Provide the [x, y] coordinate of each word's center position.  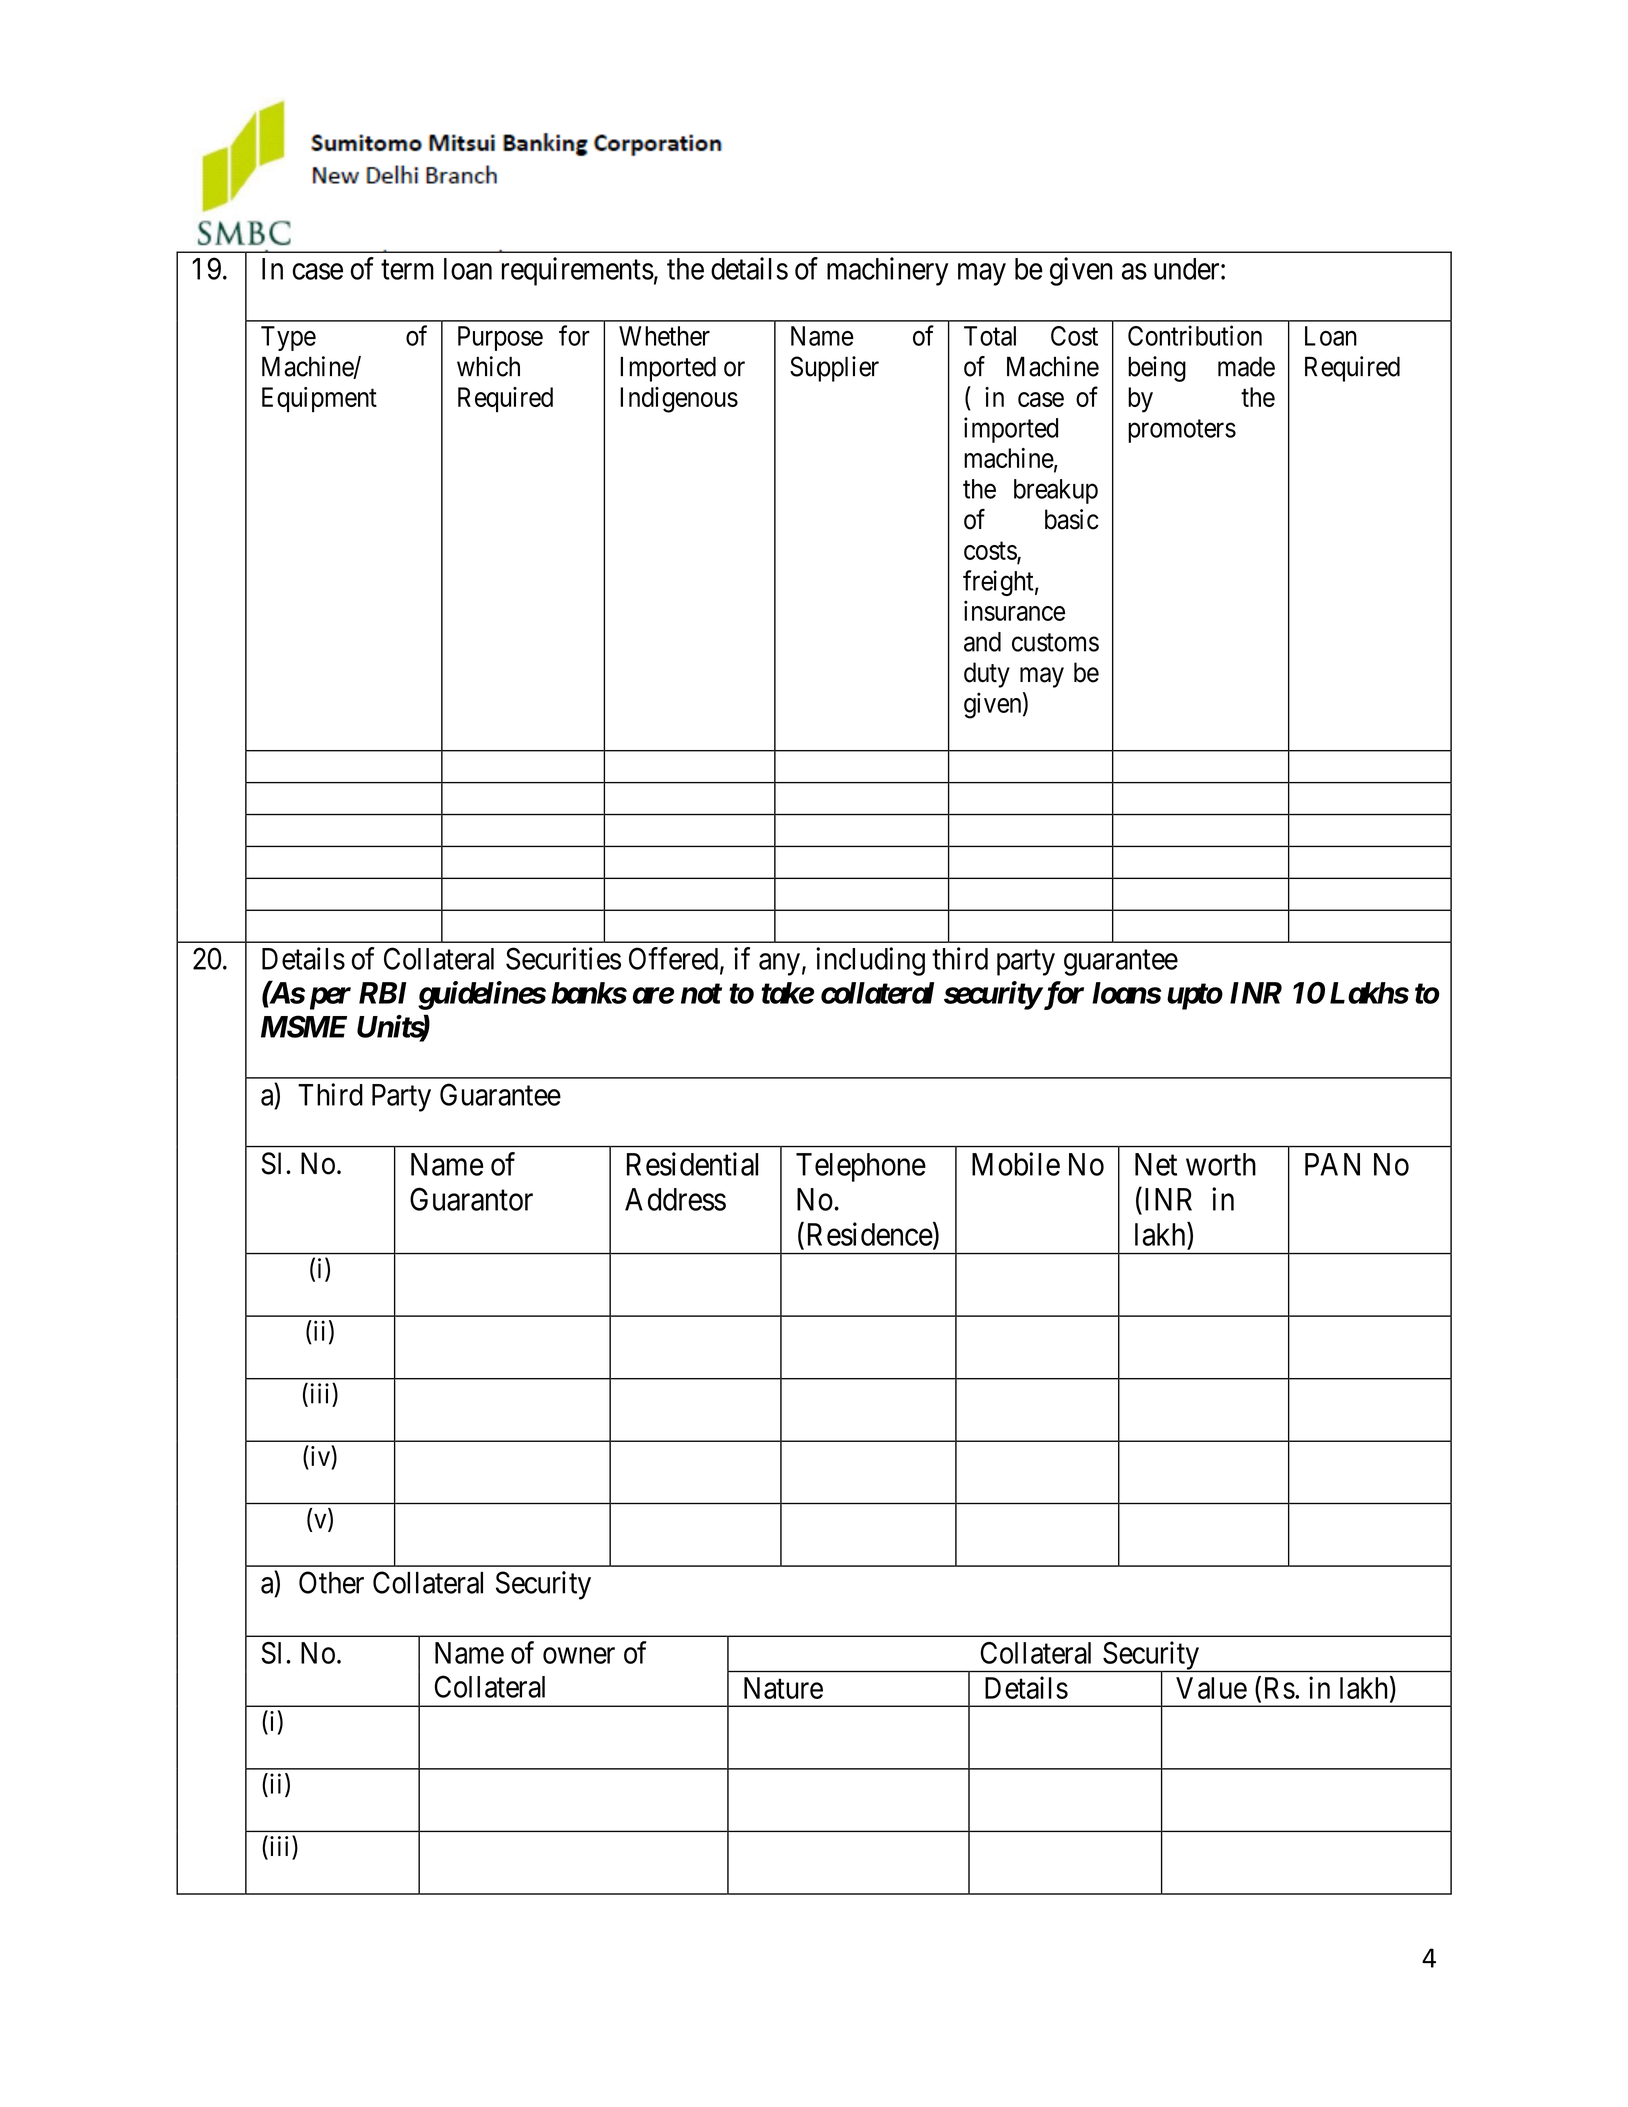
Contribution [1195, 335]
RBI [382, 993]
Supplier [834, 369]
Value [1211, 1688]
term [407, 270]
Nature [783, 1688]
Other [331, 1582]
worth [1221, 1164]
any [779, 964]
